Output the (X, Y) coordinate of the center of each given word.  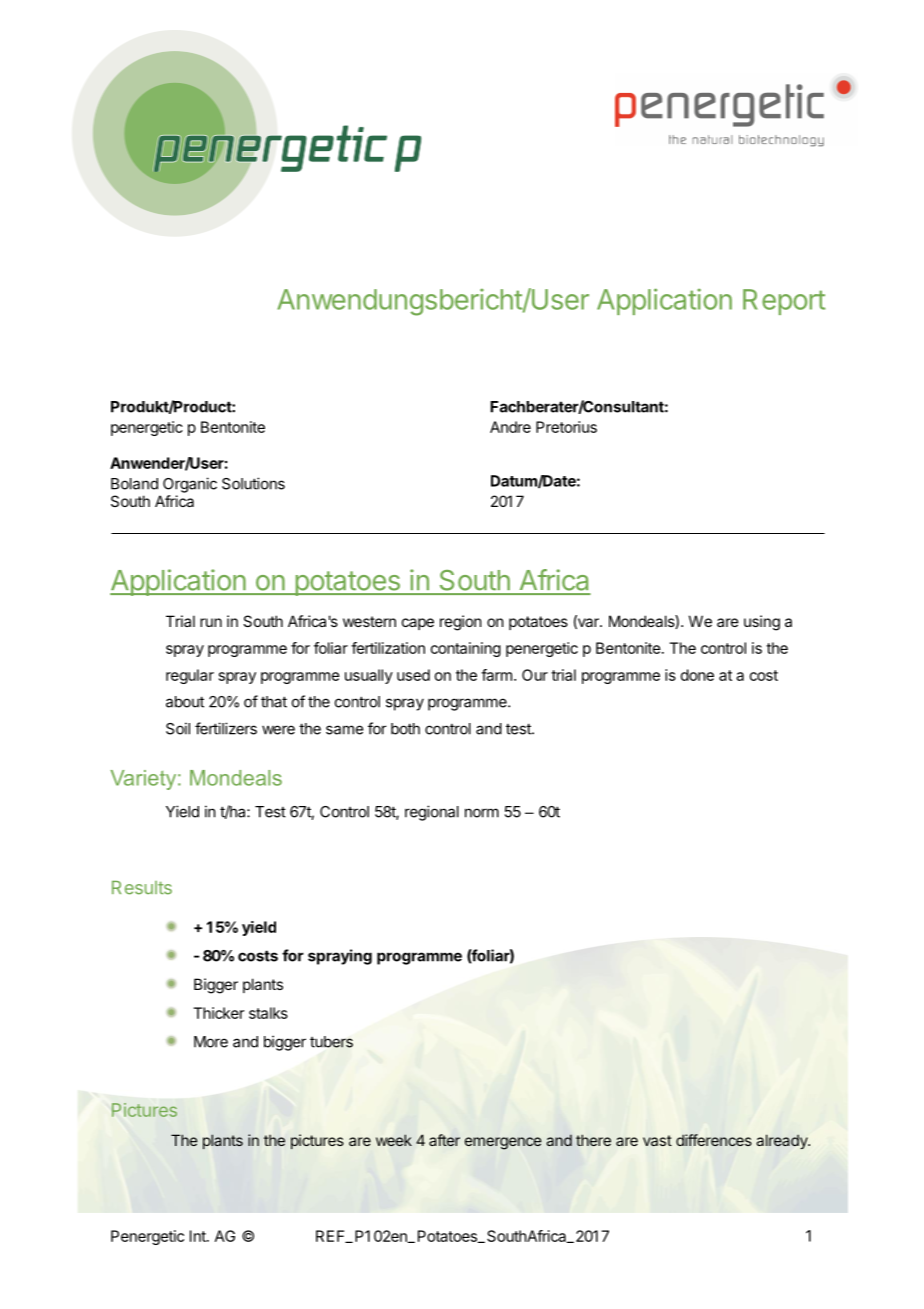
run (211, 622)
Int (199, 1236)
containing (466, 649)
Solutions (253, 483)
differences (714, 1140)
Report (784, 302)
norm (482, 813)
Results (142, 888)
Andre (510, 427)
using (762, 623)
